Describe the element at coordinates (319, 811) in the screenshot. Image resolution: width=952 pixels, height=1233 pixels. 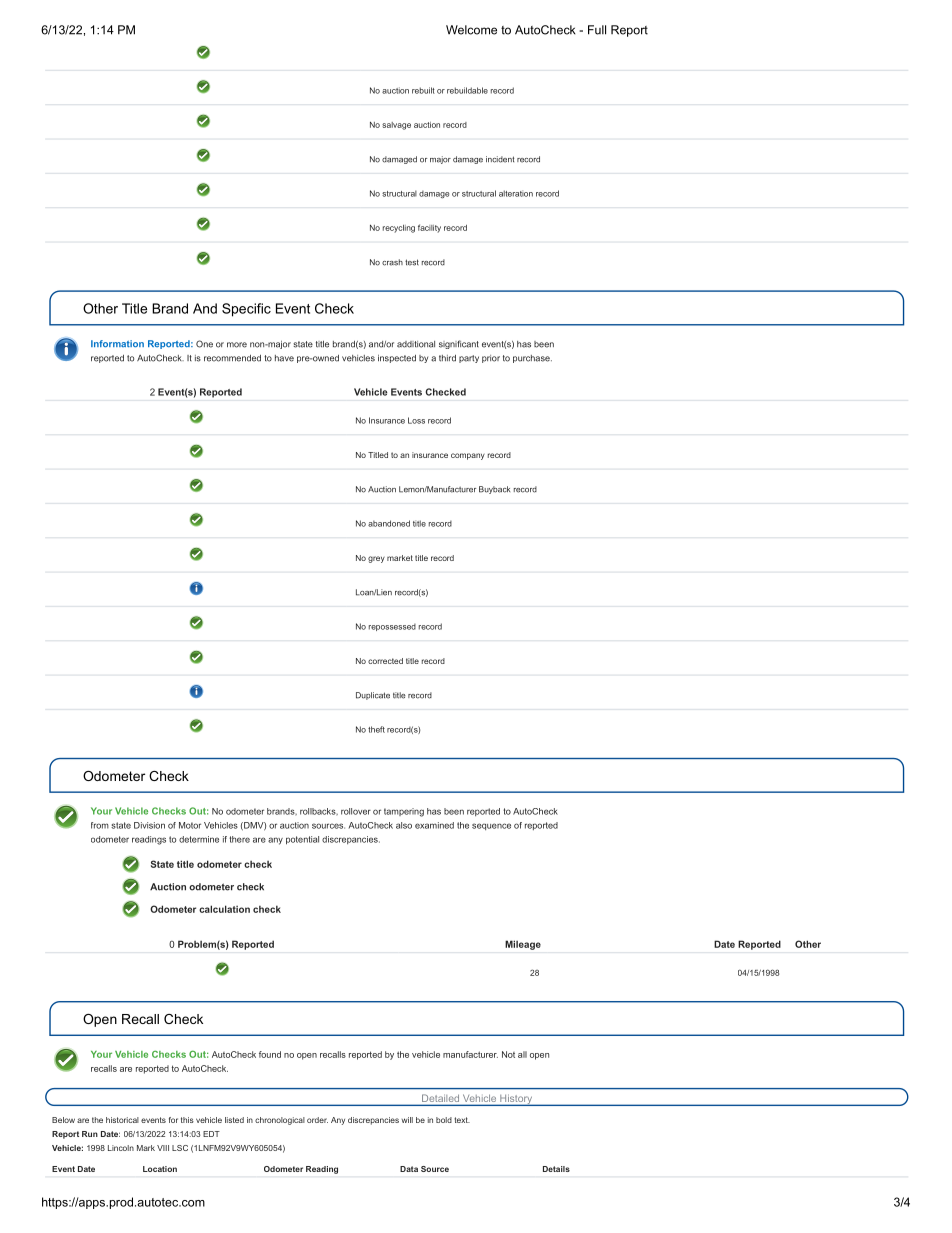
I see `rollbacks` at that location.
